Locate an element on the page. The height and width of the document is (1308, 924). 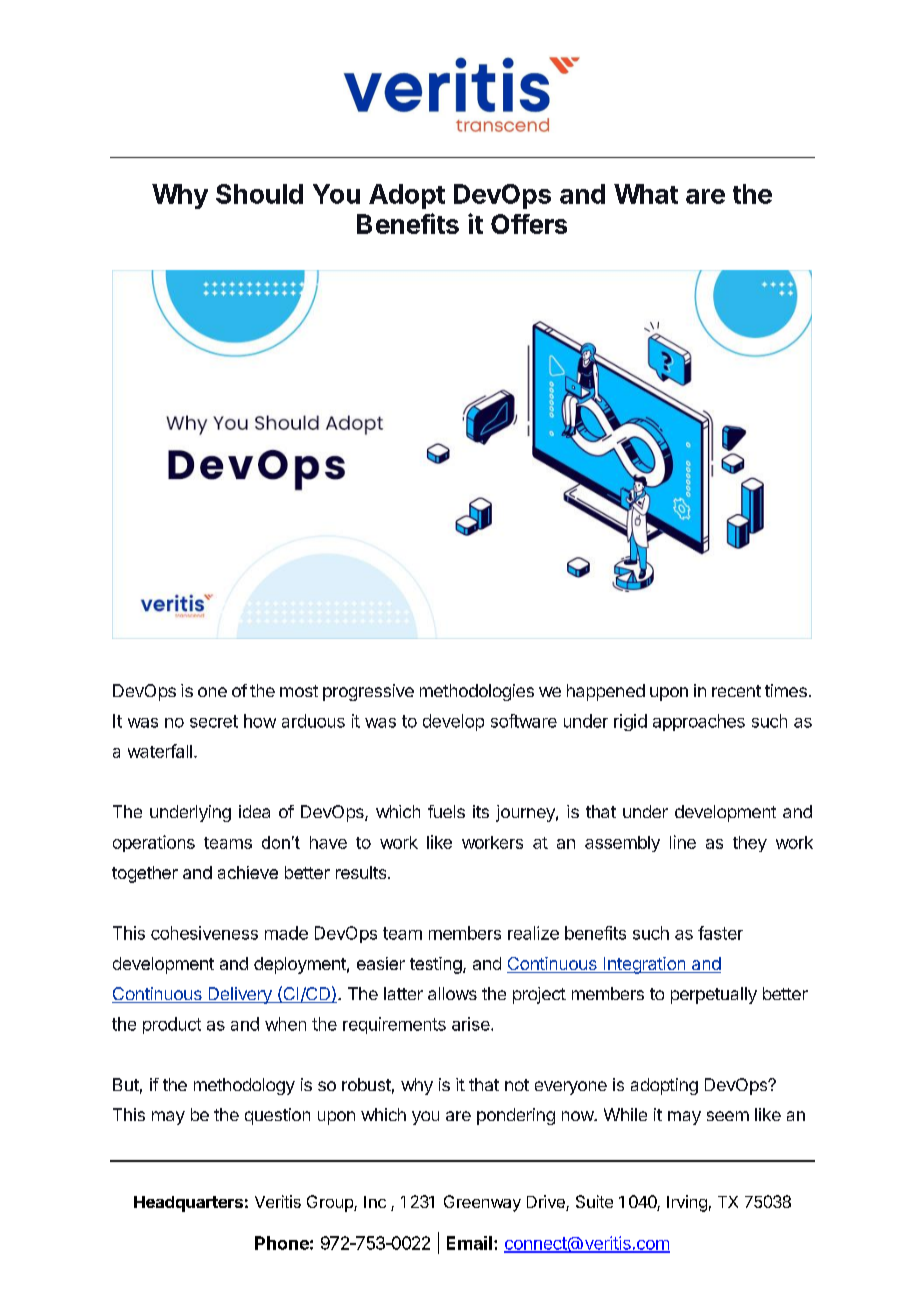
Headquarters is located at coordinates (188, 1204).
